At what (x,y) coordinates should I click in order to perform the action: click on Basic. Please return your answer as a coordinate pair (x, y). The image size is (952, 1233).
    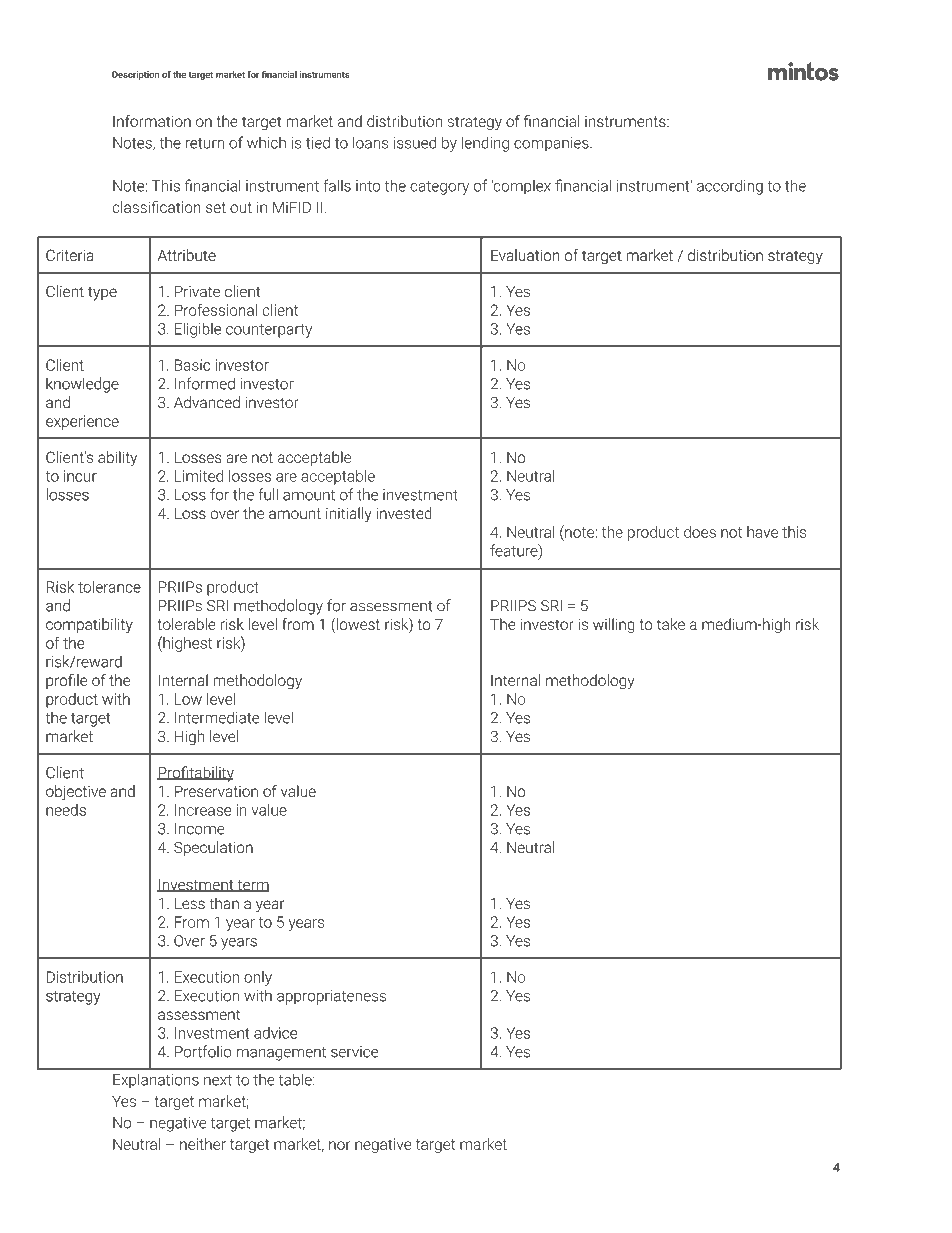
    Looking at the image, I should click on (192, 365).
